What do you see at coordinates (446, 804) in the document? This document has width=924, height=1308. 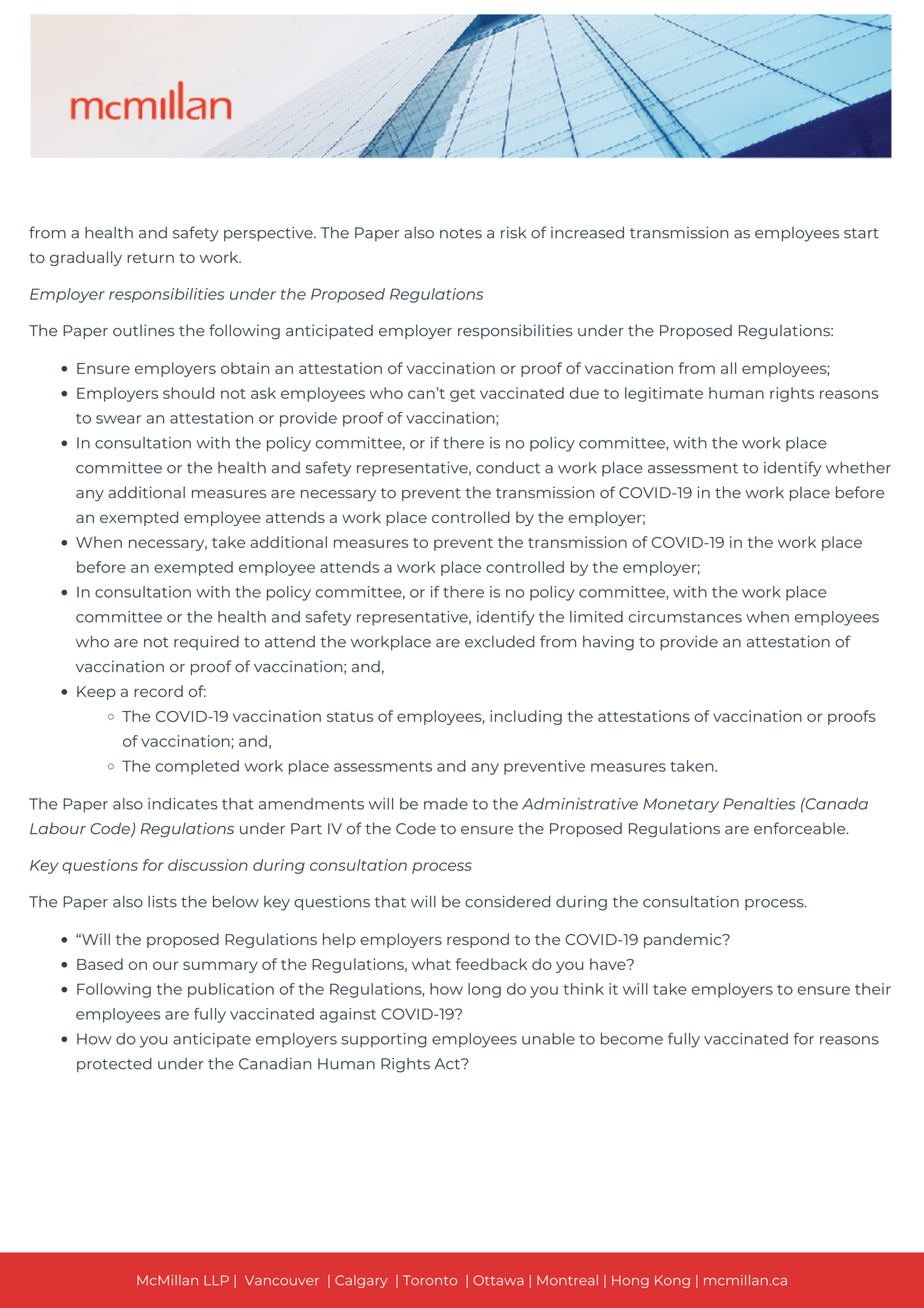 I see `made` at bounding box center [446, 804].
